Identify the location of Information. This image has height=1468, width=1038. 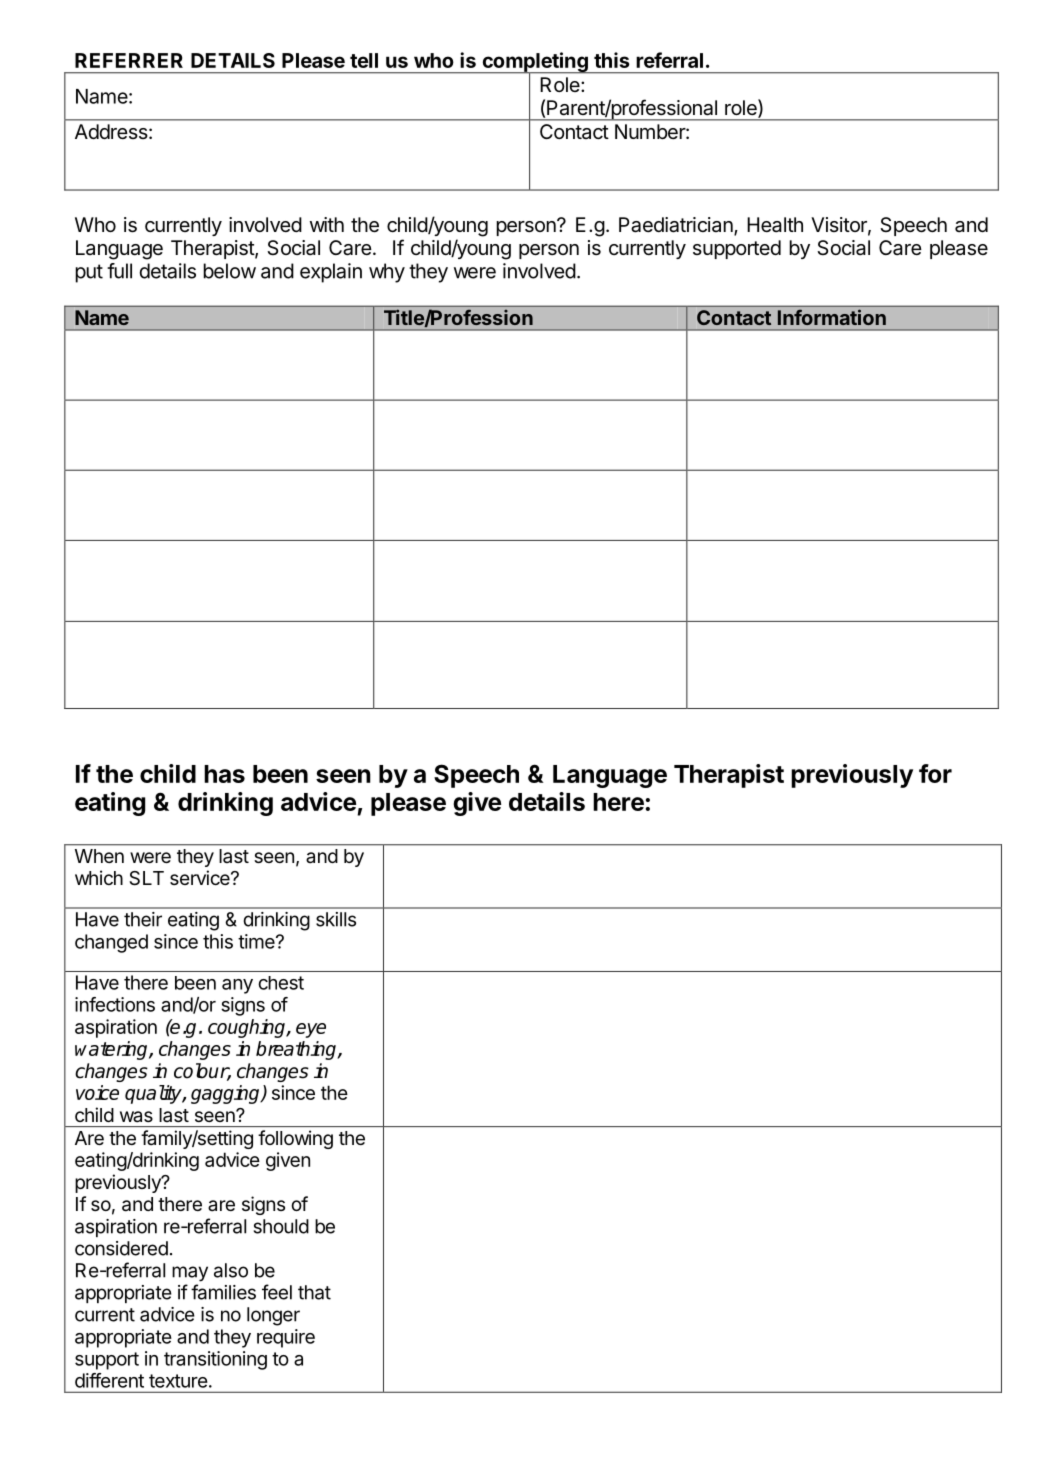
(832, 317).
